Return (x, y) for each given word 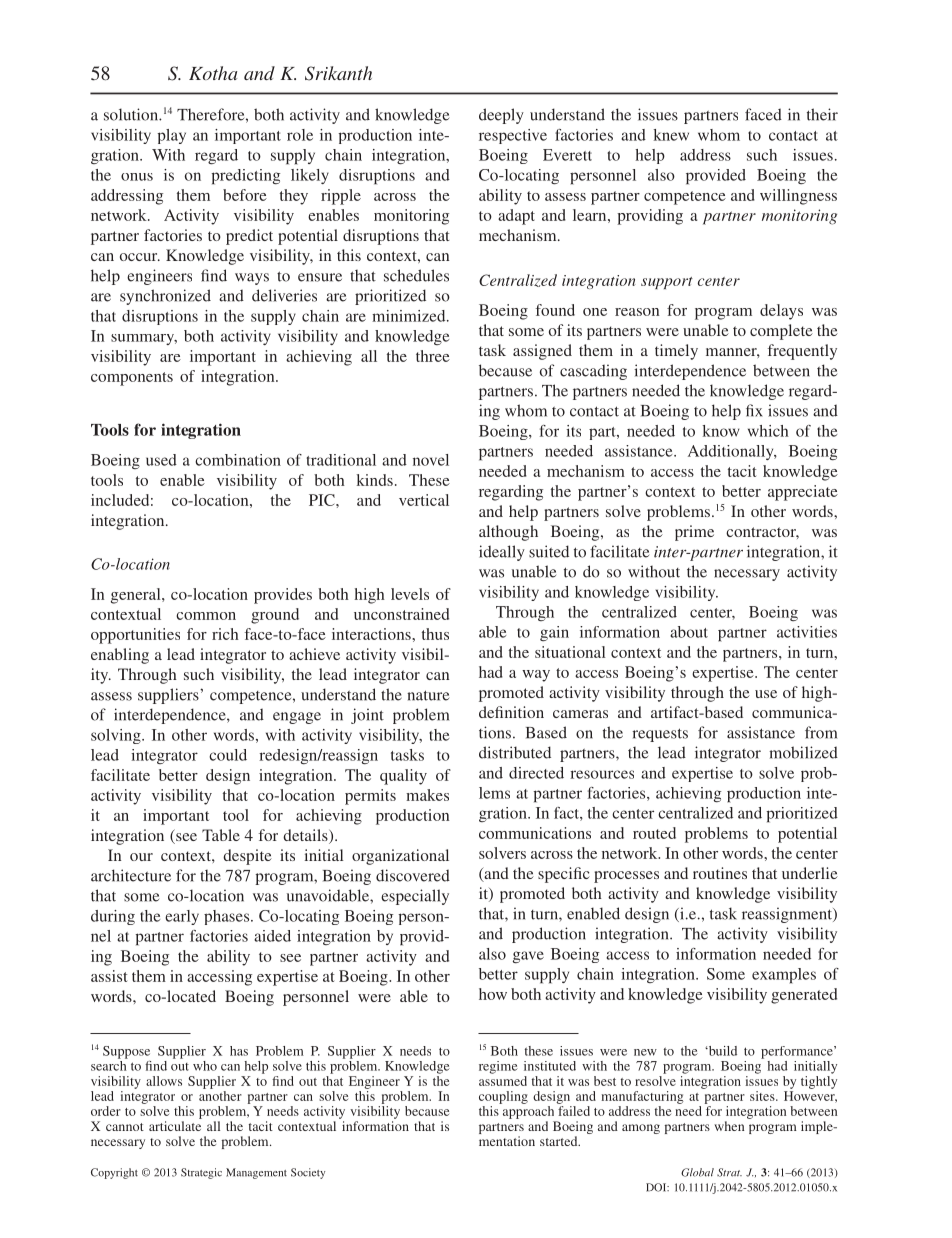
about (689, 632)
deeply (501, 116)
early (182, 917)
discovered (413, 875)
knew (671, 135)
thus (435, 634)
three (433, 356)
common (206, 616)
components (132, 379)
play (171, 136)
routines (720, 873)
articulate (175, 1126)
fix (754, 410)
